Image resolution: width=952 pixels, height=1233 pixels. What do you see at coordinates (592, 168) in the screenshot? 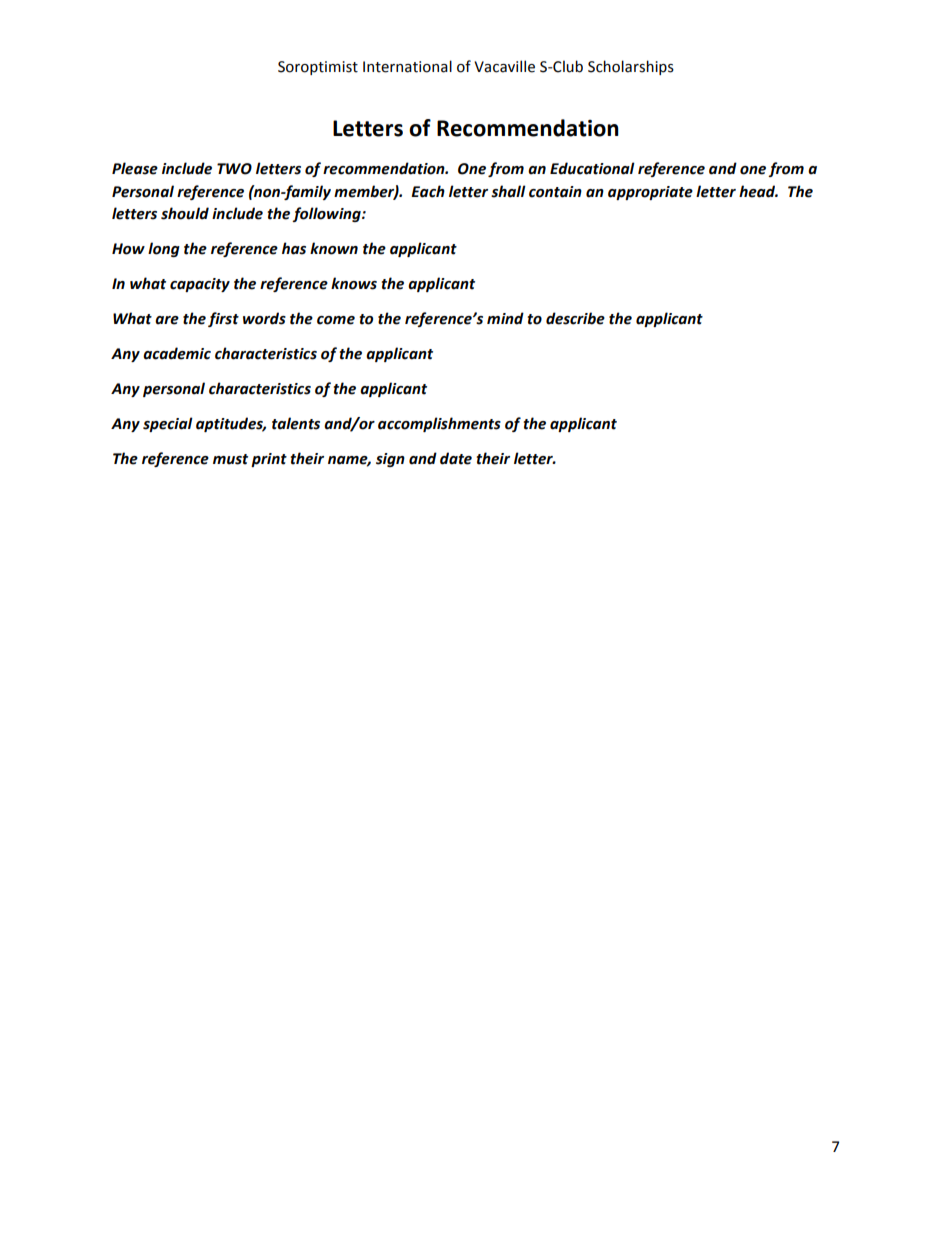
I see `Educational` at bounding box center [592, 168].
